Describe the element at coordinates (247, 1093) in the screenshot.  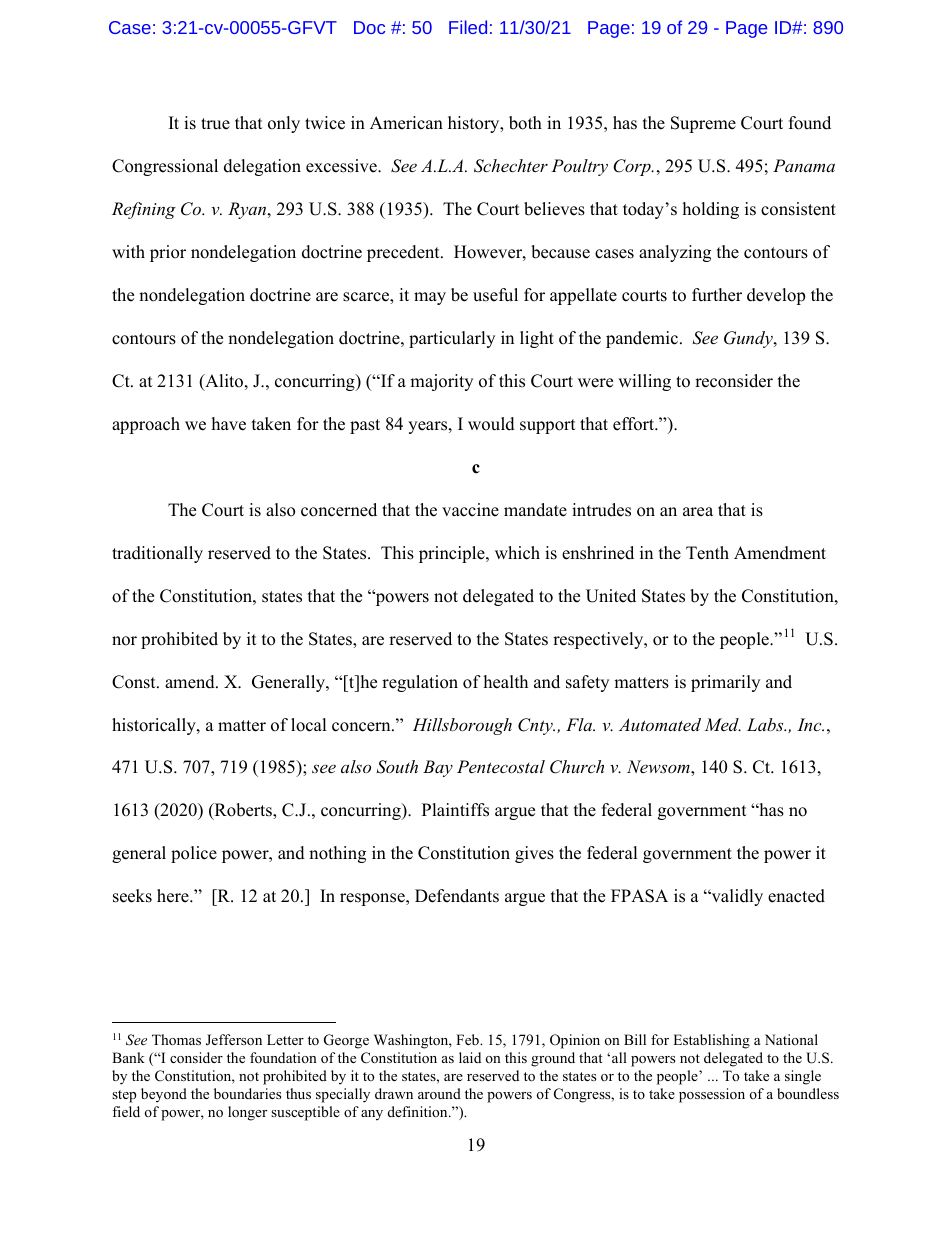
I see `boundaries` at that location.
